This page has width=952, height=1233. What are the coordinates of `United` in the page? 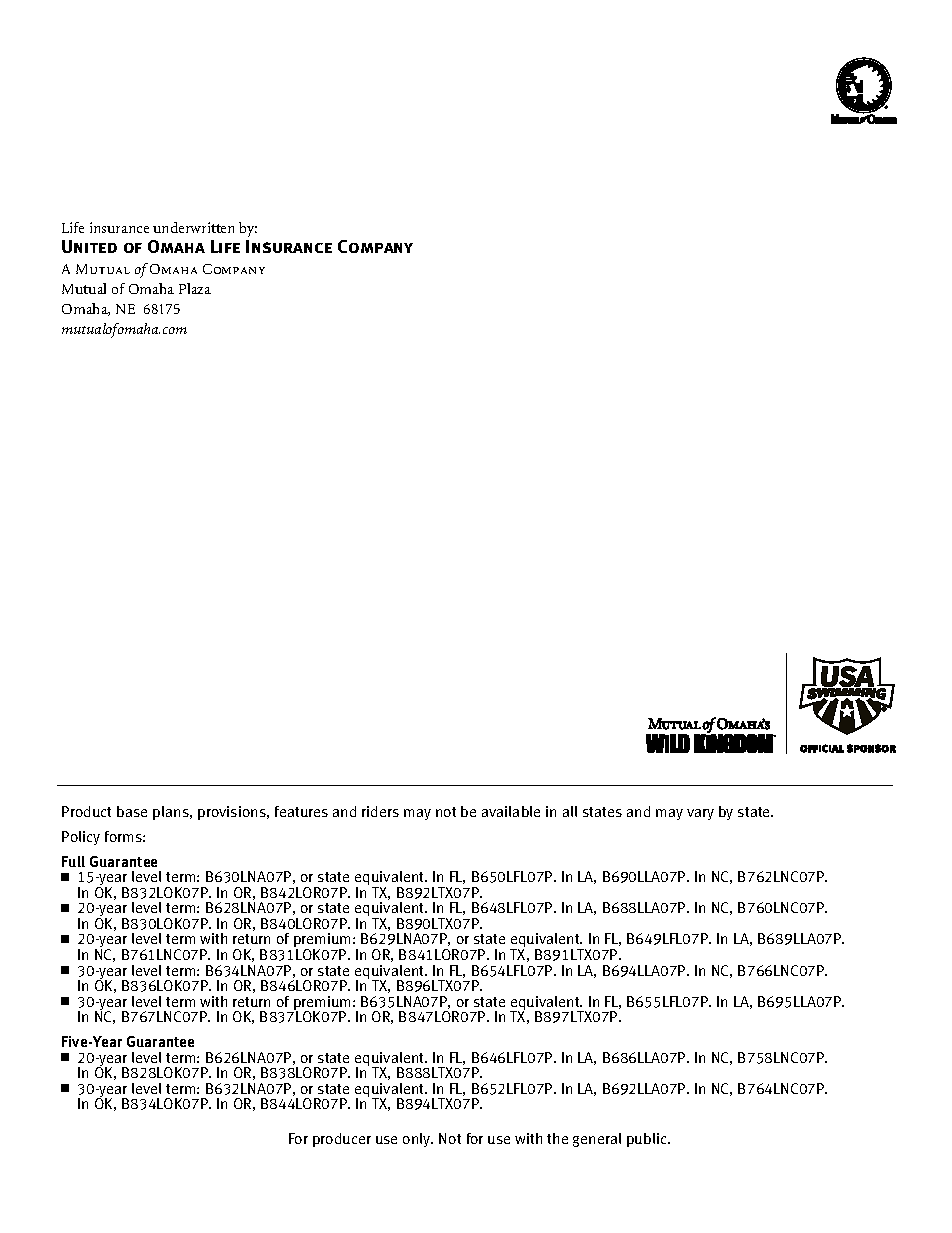 It's located at (89, 246).
